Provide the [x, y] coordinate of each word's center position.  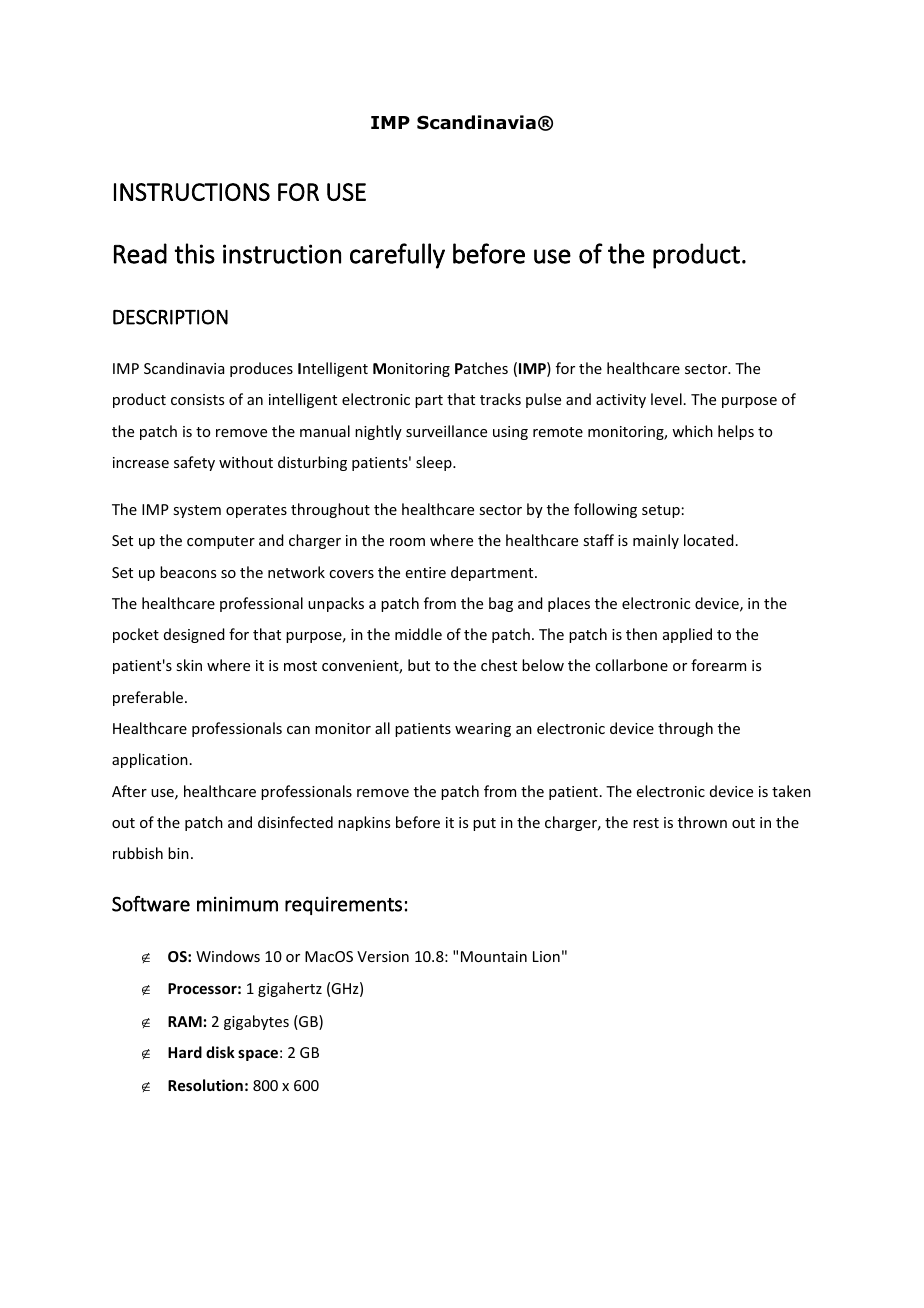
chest [499, 665]
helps [736, 432]
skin [189, 665]
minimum [237, 904]
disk [220, 1052]
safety [194, 463]
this [194, 253]
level [666, 399]
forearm [718, 665]
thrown [702, 822]
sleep [435, 463]
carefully [397, 256]
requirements [343, 905]
